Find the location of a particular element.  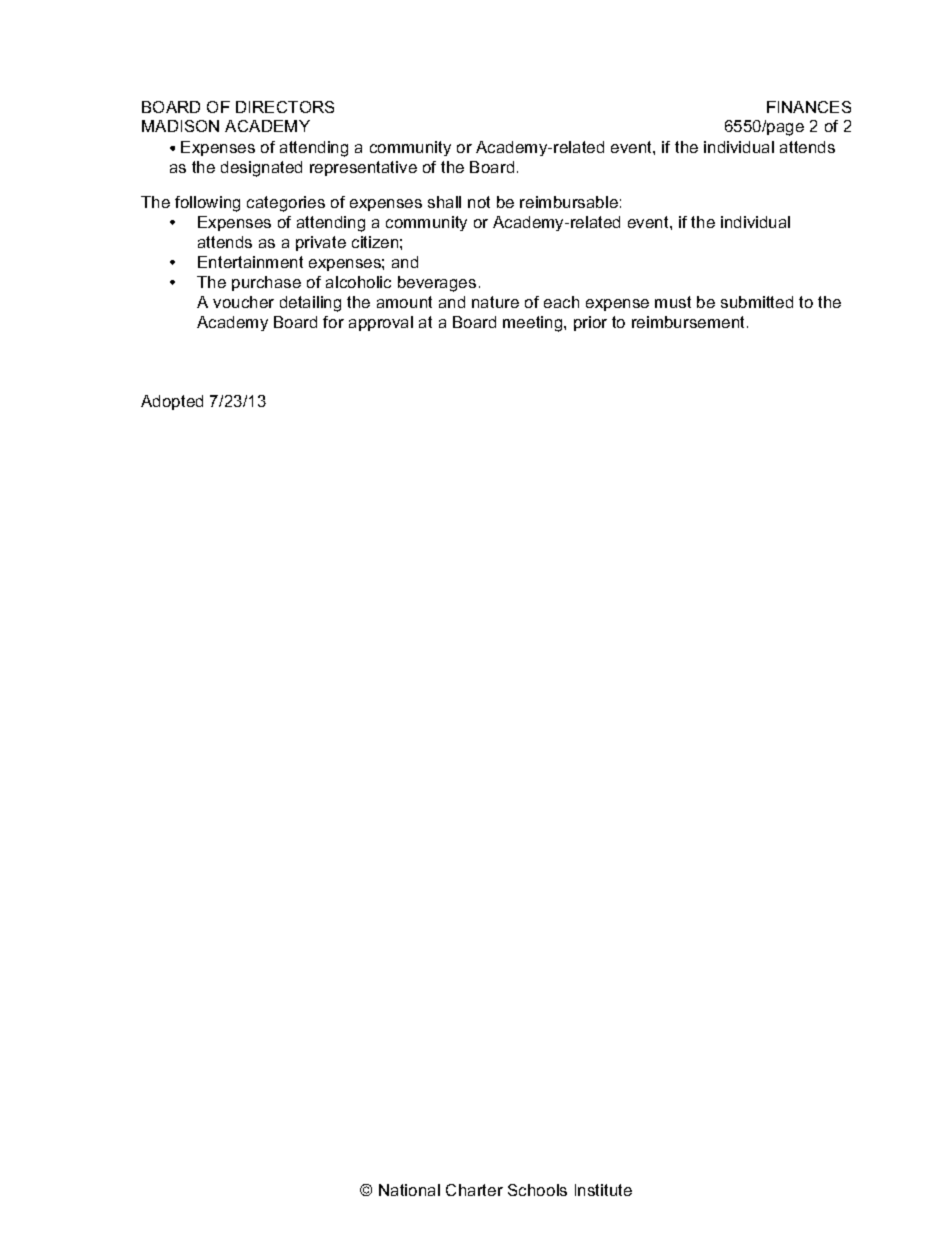

designated is located at coordinates (261, 169).
